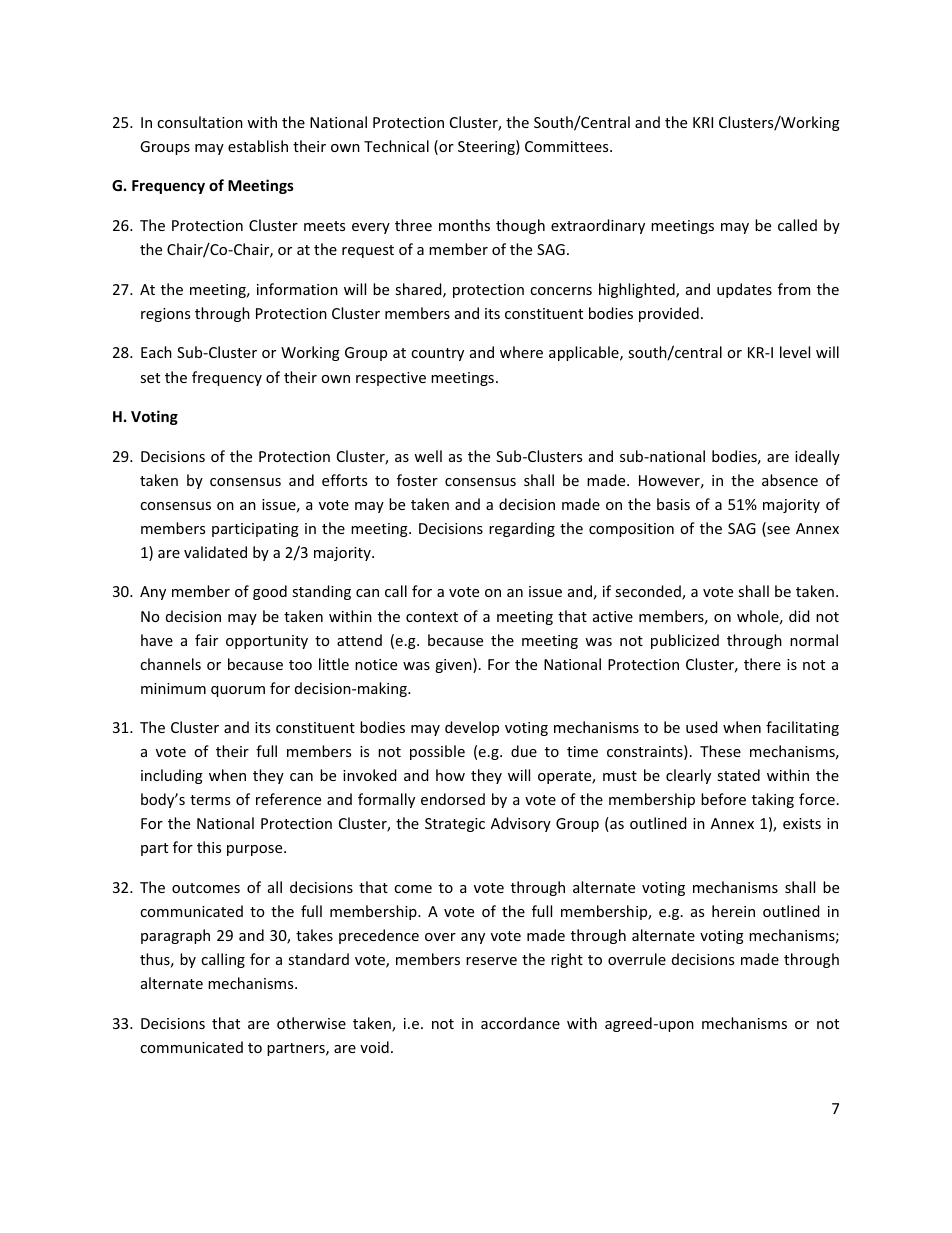 This screenshot has height=1233, width=952. Describe the element at coordinates (720, 751) in the screenshot. I see `These` at that location.
